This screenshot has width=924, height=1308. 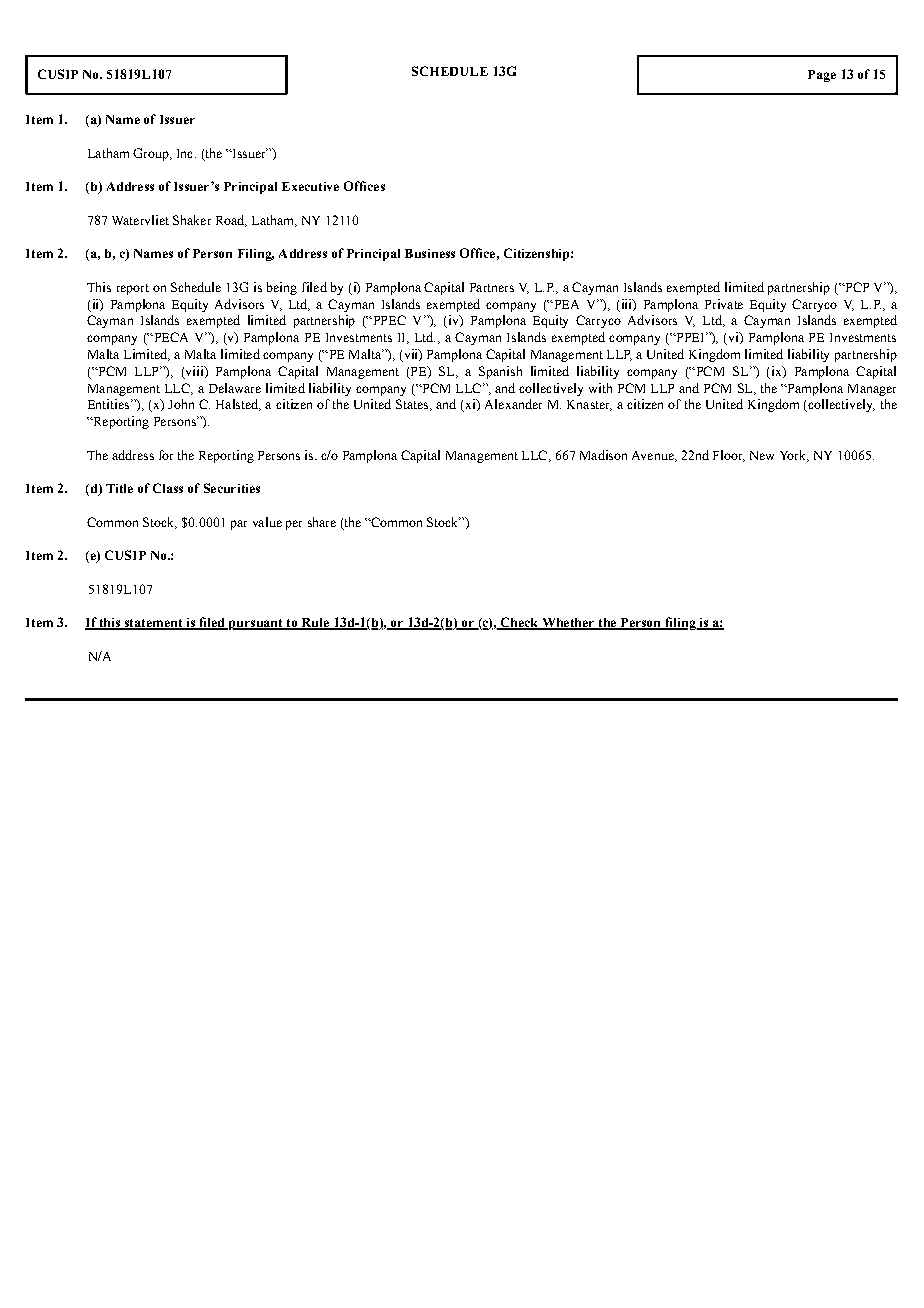 I want to click on Check, so click(x=519, y=623).
